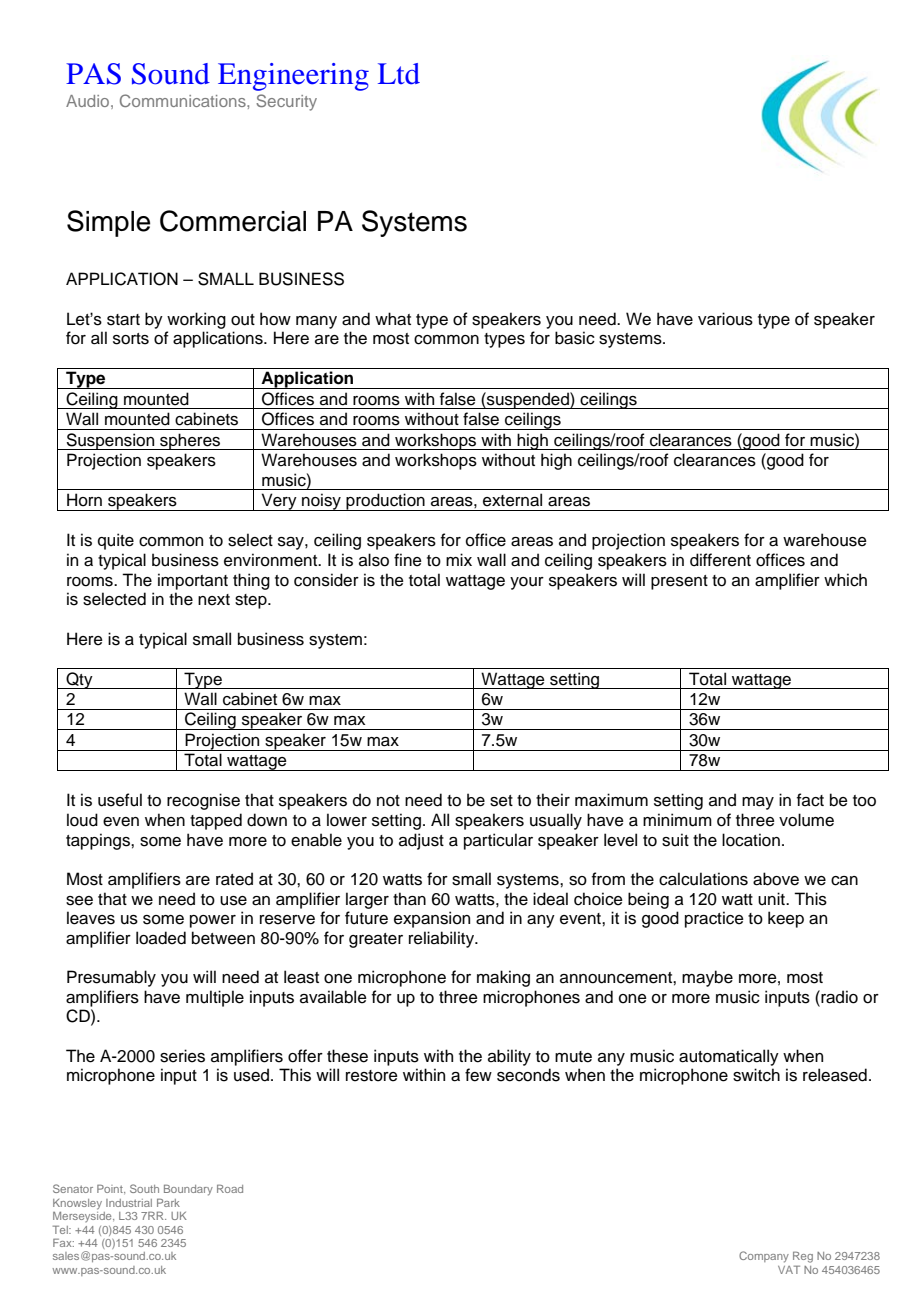 The image size is (924, 1308). What do you see at coordinates (393, 319) in the screenshot?
I see `what` at bounding box center [393, 319].
